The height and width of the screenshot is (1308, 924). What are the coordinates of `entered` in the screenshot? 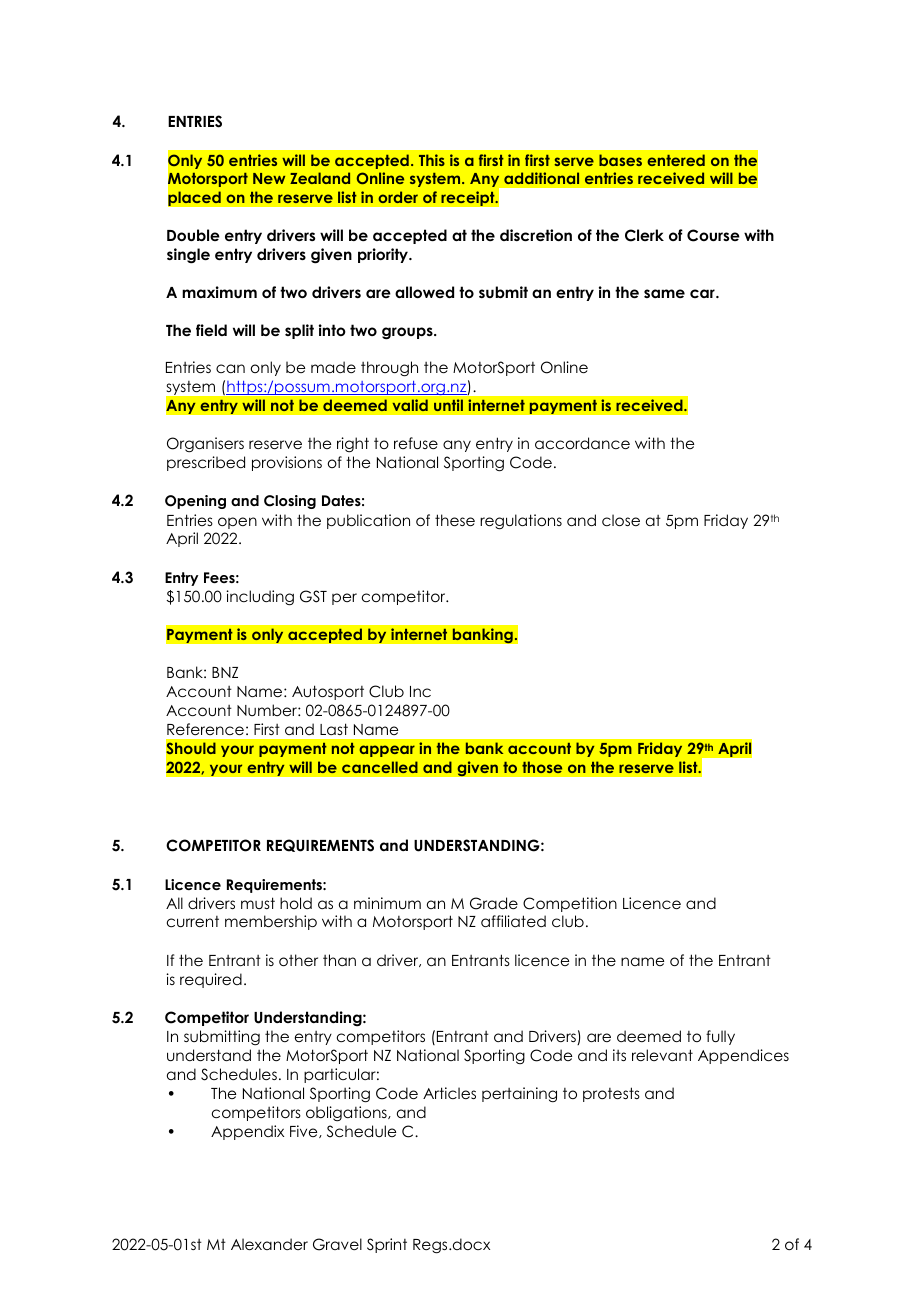 It's located at (676, 160).
